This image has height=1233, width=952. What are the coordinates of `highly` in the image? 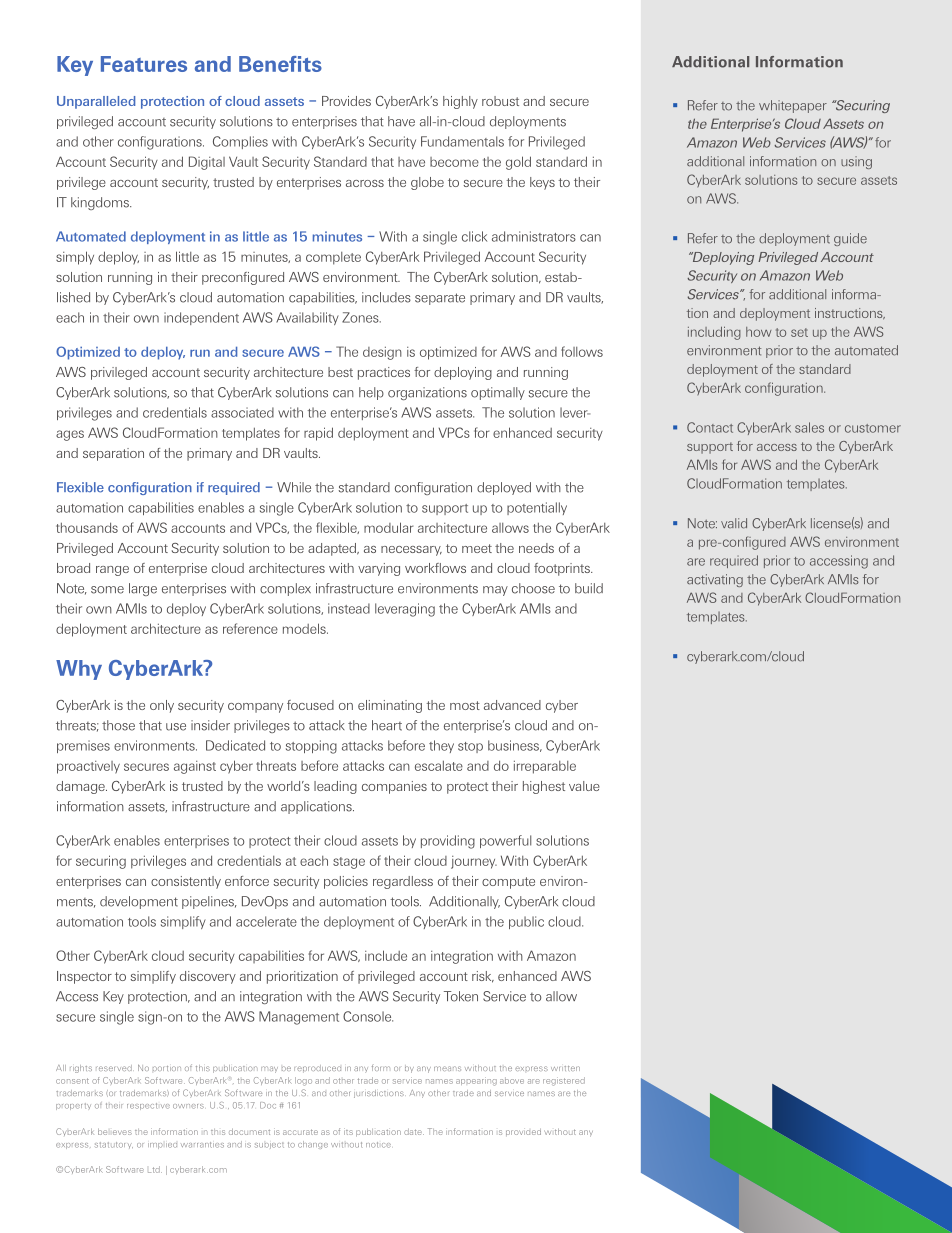 It's located at (460, 102).
